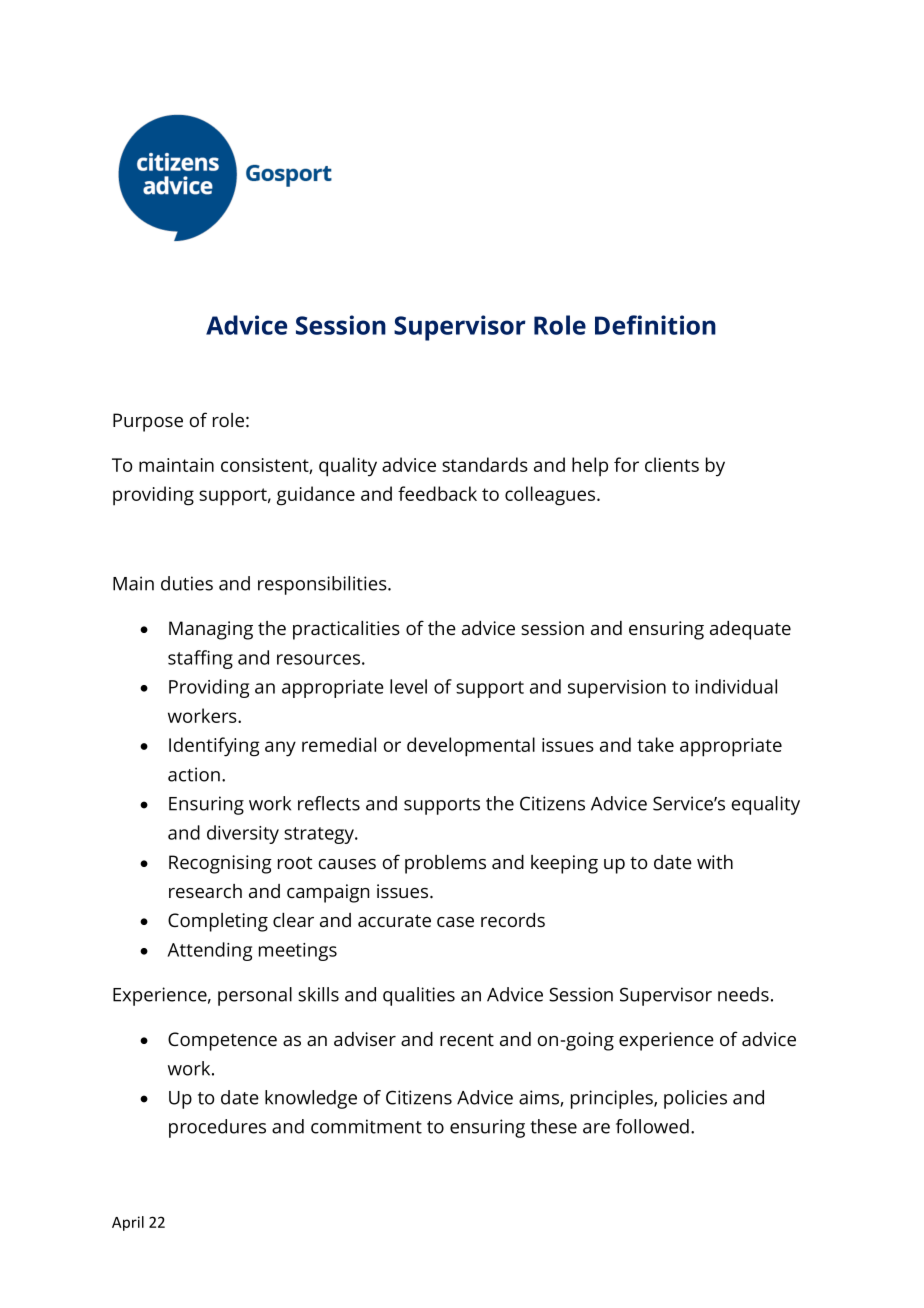 The image size is (924, 1308). What do you see at coordinates (148, 422) in the screenshot?
I see `Purpose` at bounding box center [148, 422].
